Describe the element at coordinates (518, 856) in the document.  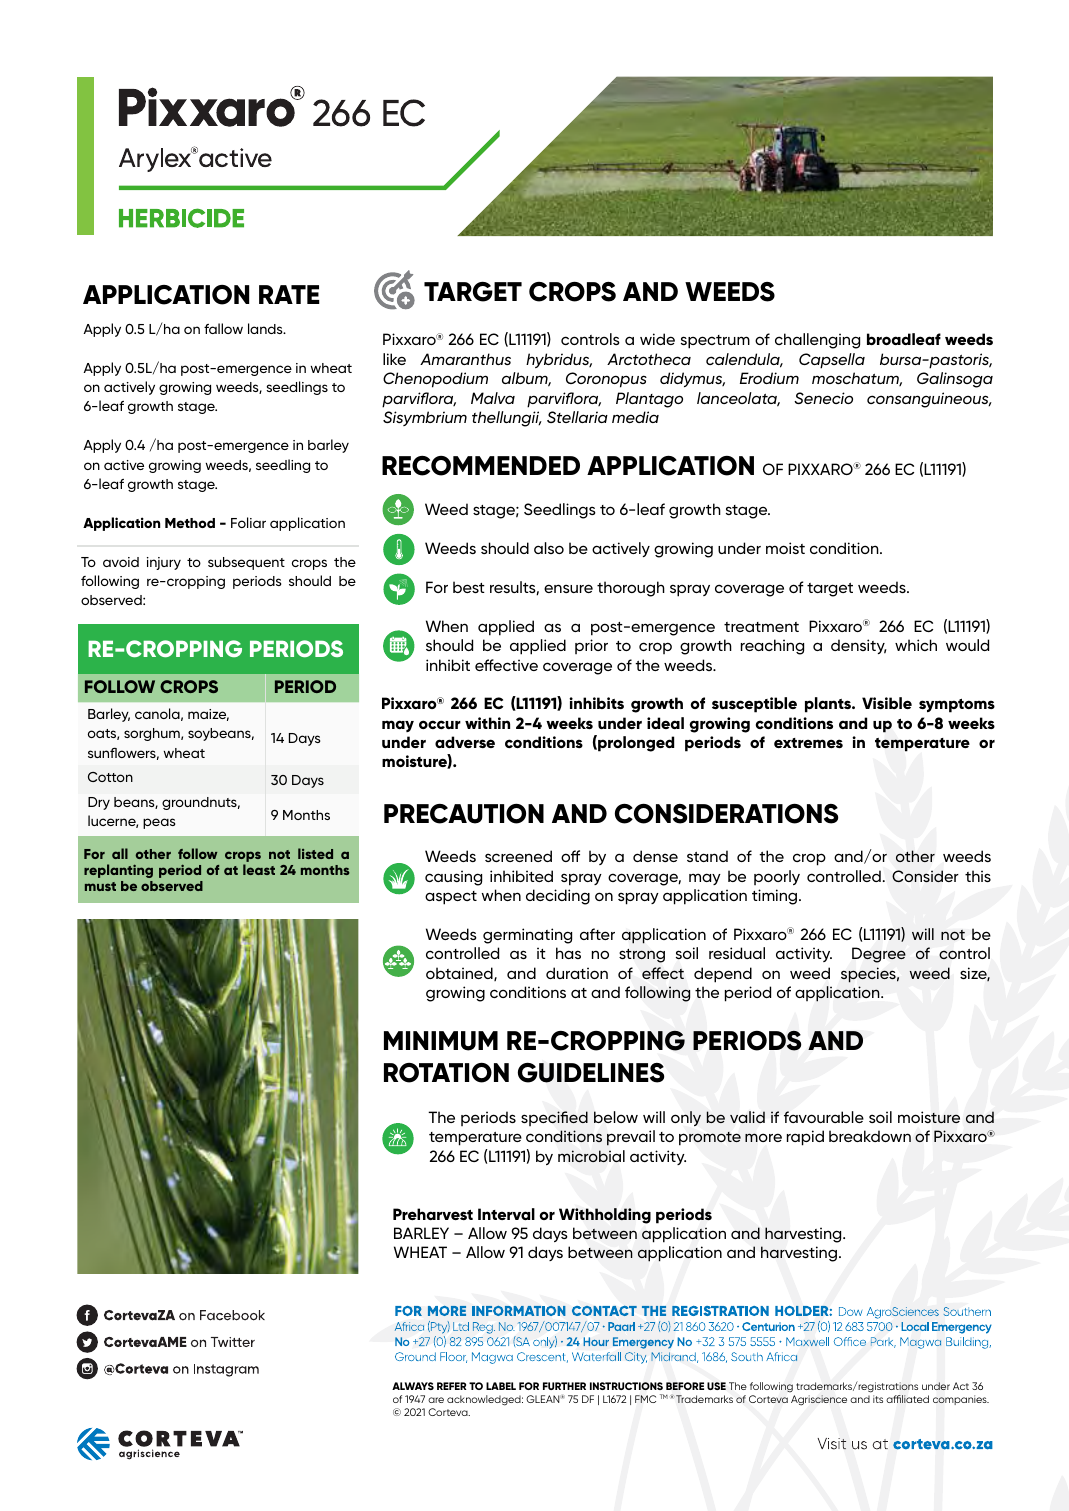
I see `screened` at that location.
